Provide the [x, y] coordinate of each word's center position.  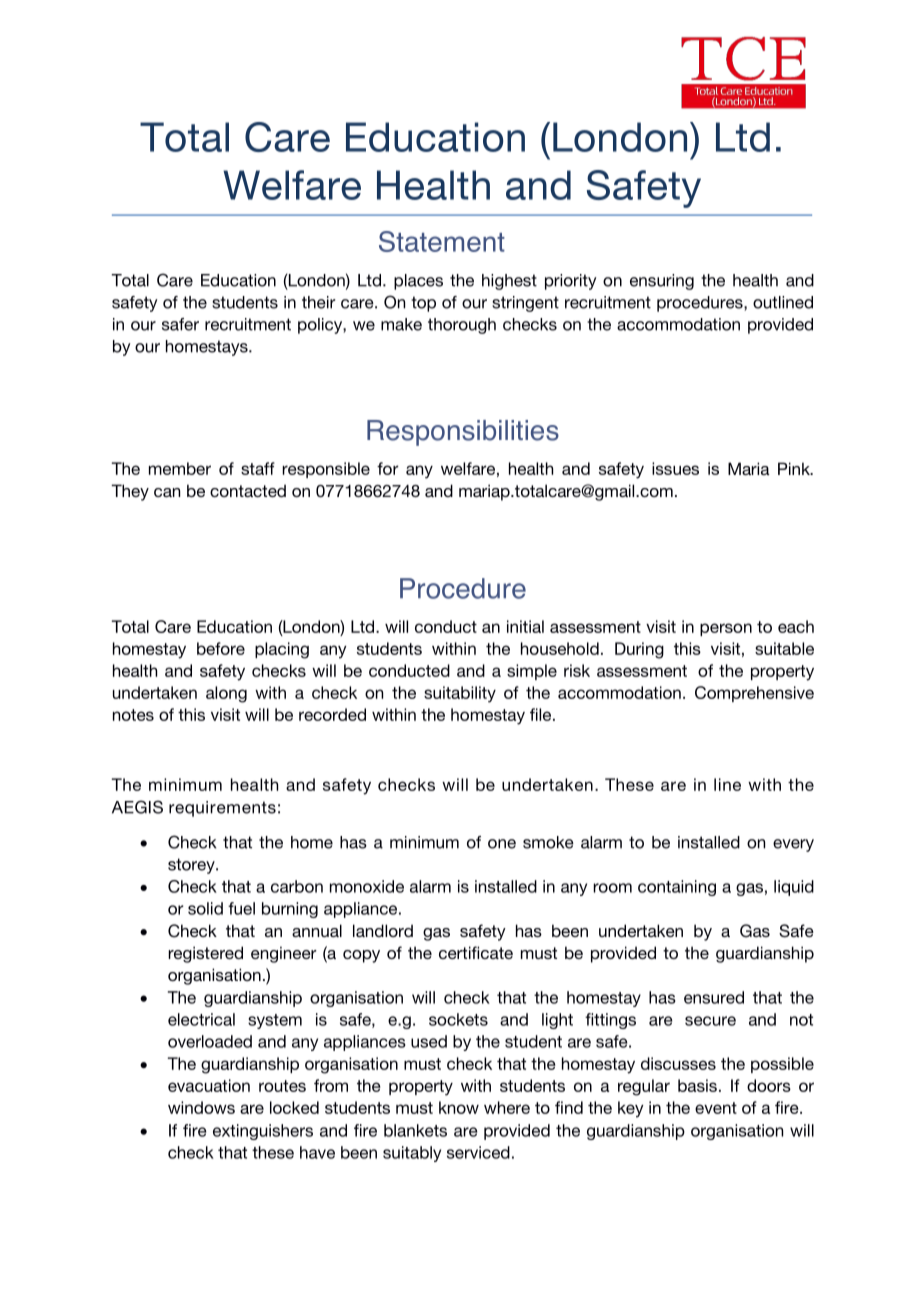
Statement [442, 241]
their [318, 302]
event [716, 1108]
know [459, 1107]
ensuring [662, 282]
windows [201, 1107]
